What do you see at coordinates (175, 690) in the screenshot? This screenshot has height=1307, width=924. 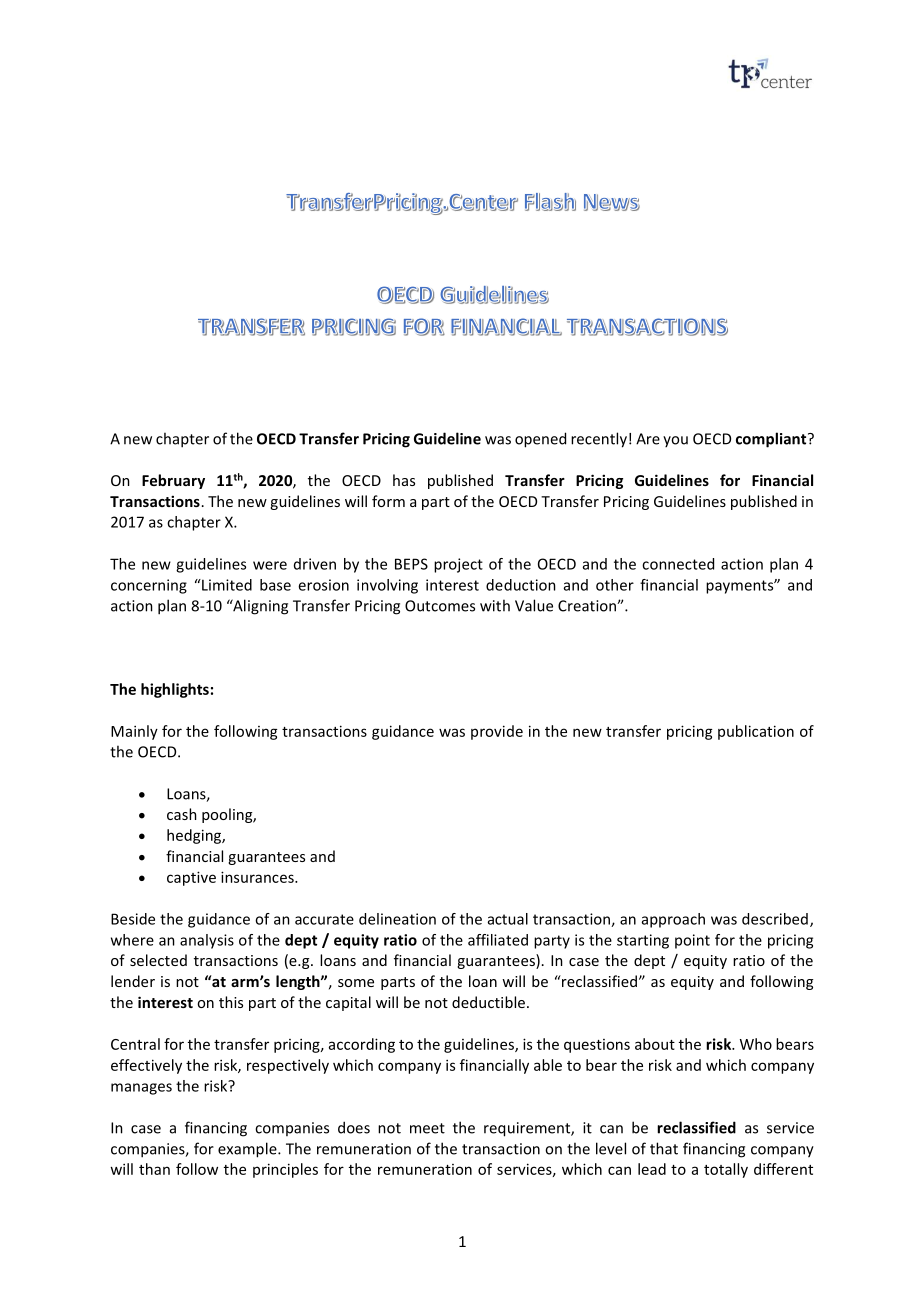 I see `highlights` at bounding box center [175, 690].
